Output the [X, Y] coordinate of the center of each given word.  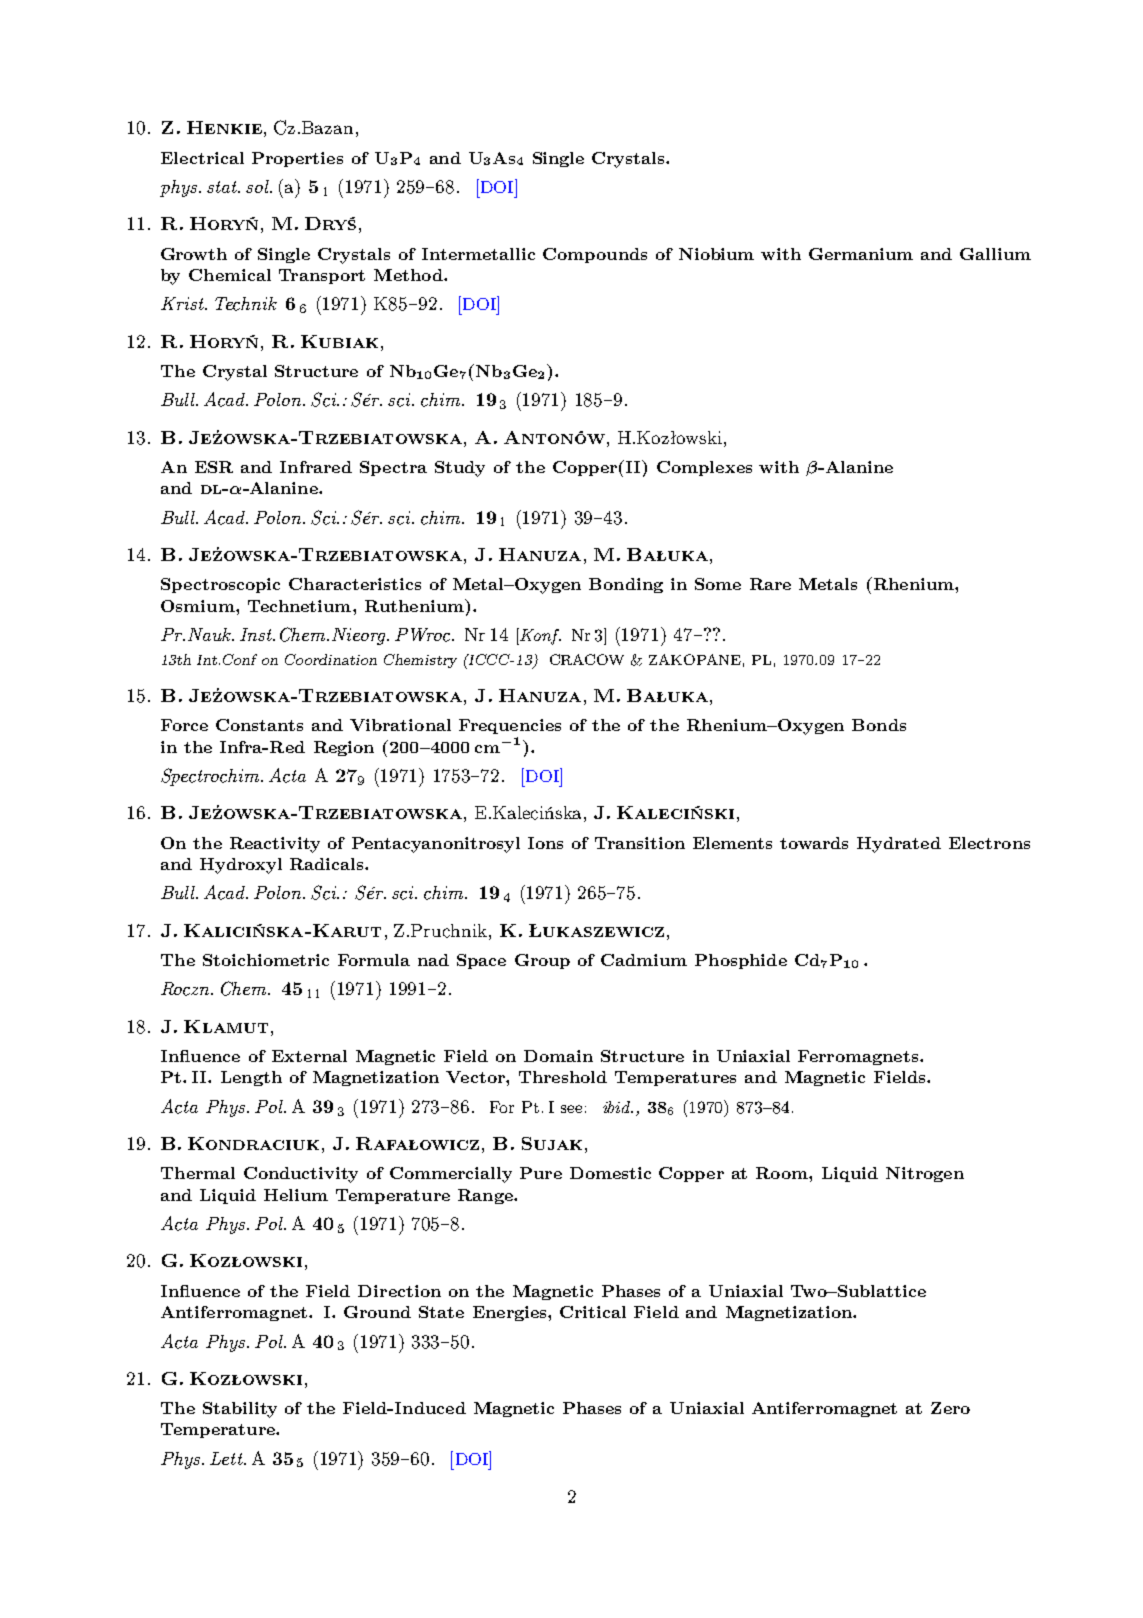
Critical [593, 1312]
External [309, 1056]
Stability [240, 1410]
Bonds [879, 725]
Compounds [595, 255]
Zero [950, 1408]
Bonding [626, 585]
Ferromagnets [859, 1057]
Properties [297, 159]
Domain [558, 1056]
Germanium [861, 254]
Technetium [301, 606]
